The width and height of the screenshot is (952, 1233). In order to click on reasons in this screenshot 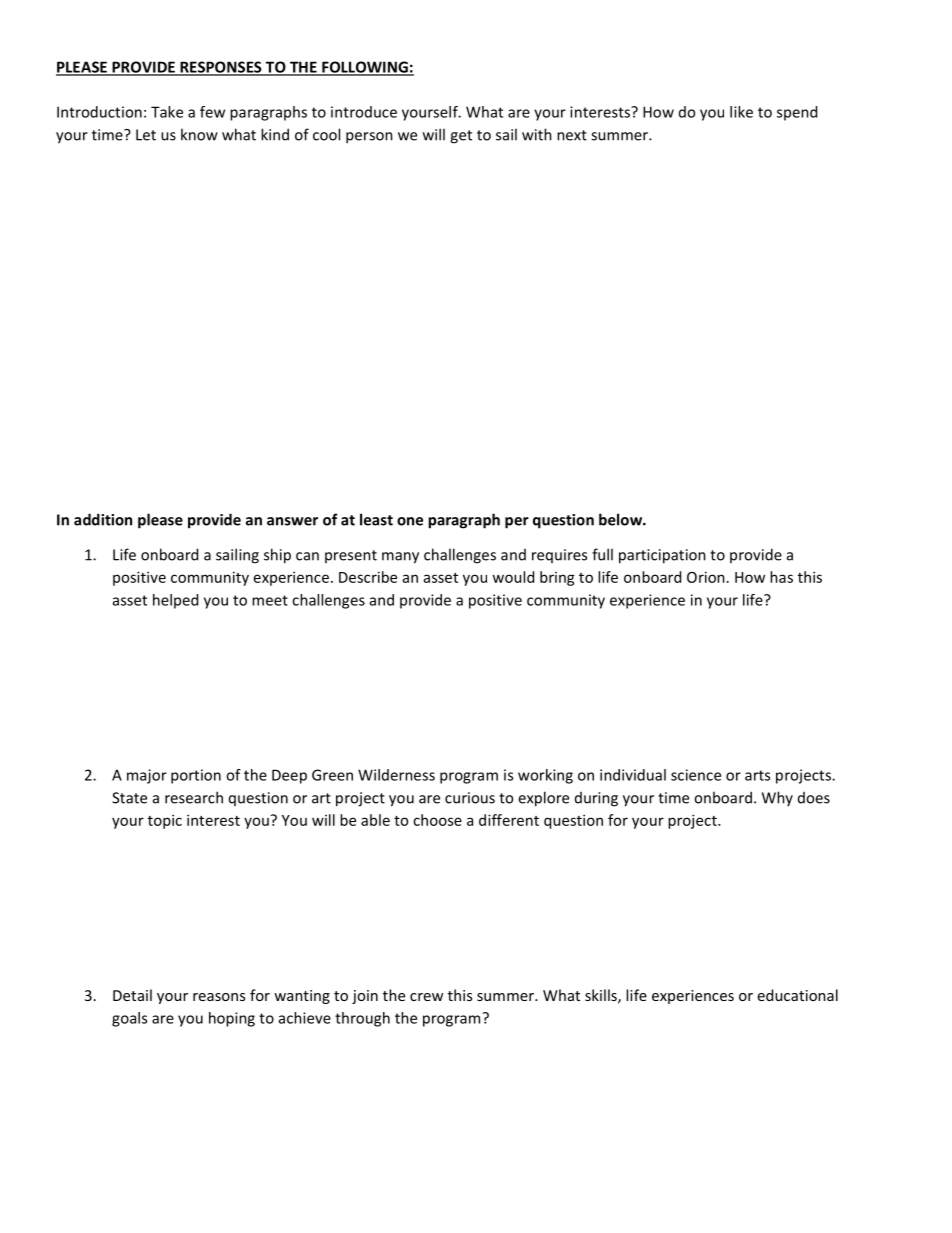, I will do `click(219, 997)`.
